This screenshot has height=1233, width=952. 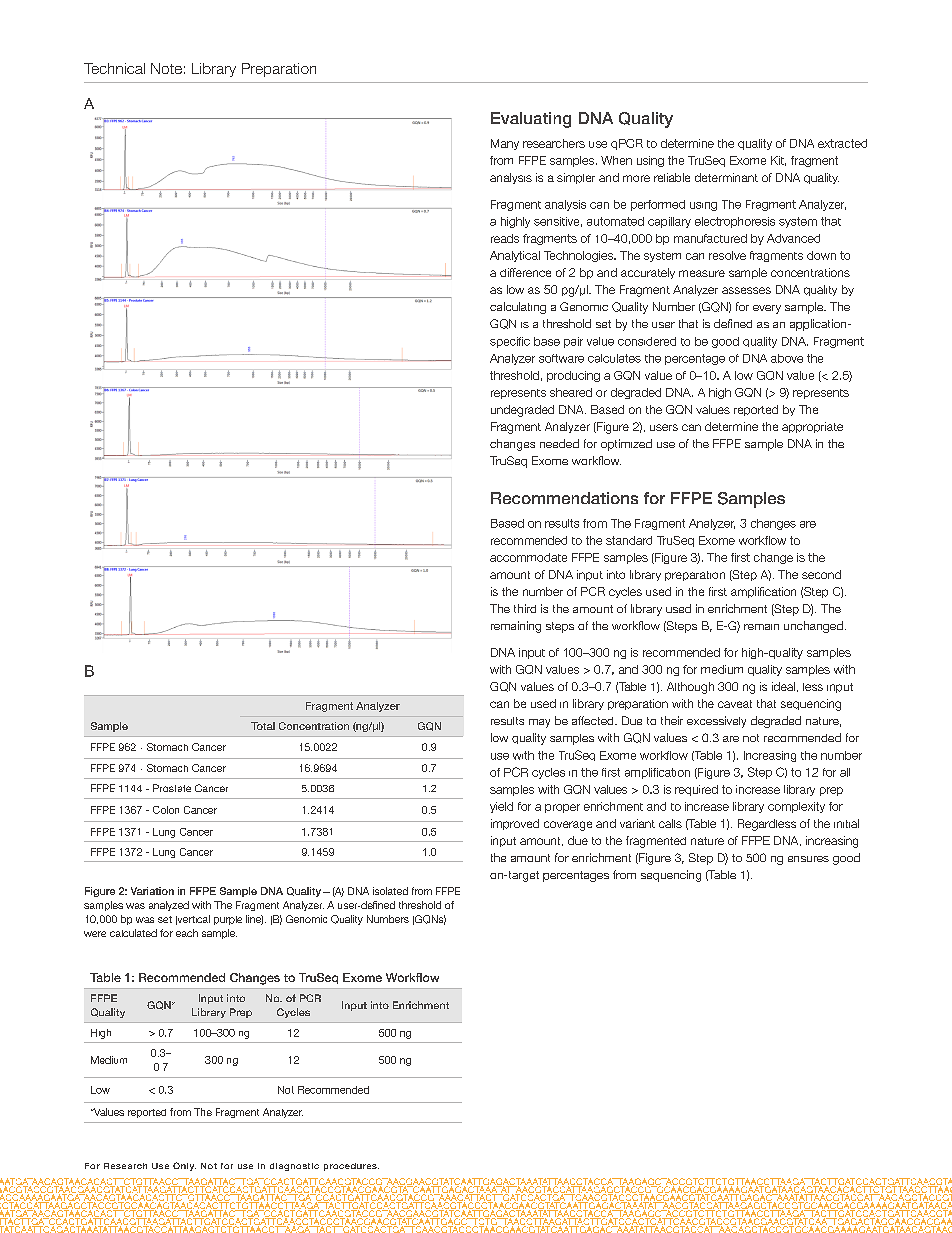 I want to click on Note, so click(x=166, y=68).
